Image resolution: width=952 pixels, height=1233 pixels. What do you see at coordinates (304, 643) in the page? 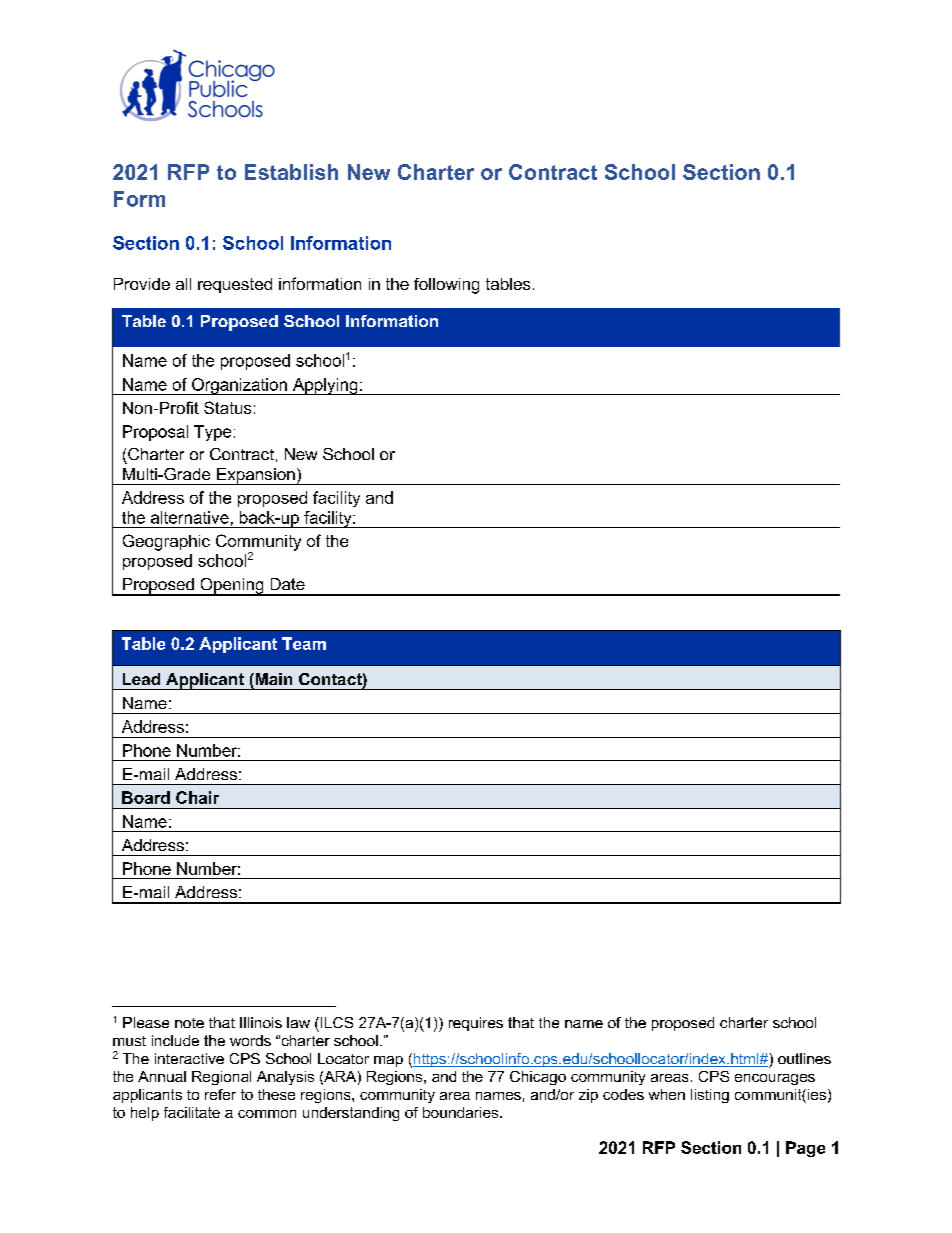
I see `Team` at bounding box center [304, 643].
